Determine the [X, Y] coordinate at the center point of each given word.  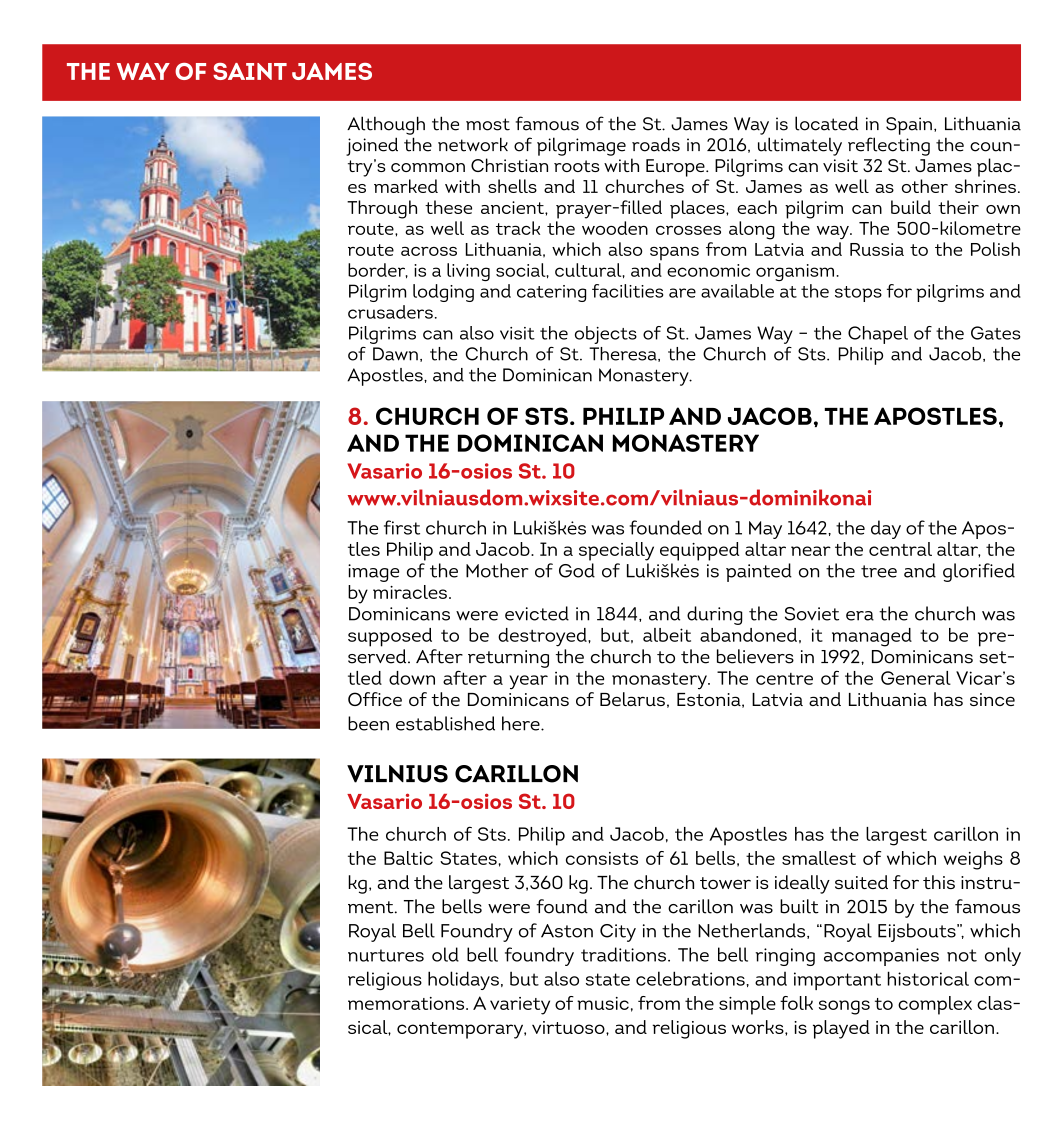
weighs [973, 860]
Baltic [408, 858]
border [378, 271]
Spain [909, 126]
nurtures [386, 955]
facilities [627, 291]
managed [872, 637]
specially [616, 551]
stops [858, 294]
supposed [390, 637]
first [402, 527]
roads [656, 144]
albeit [667, 635]
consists [602, 858]
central [900, 549]
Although [386, 125]
